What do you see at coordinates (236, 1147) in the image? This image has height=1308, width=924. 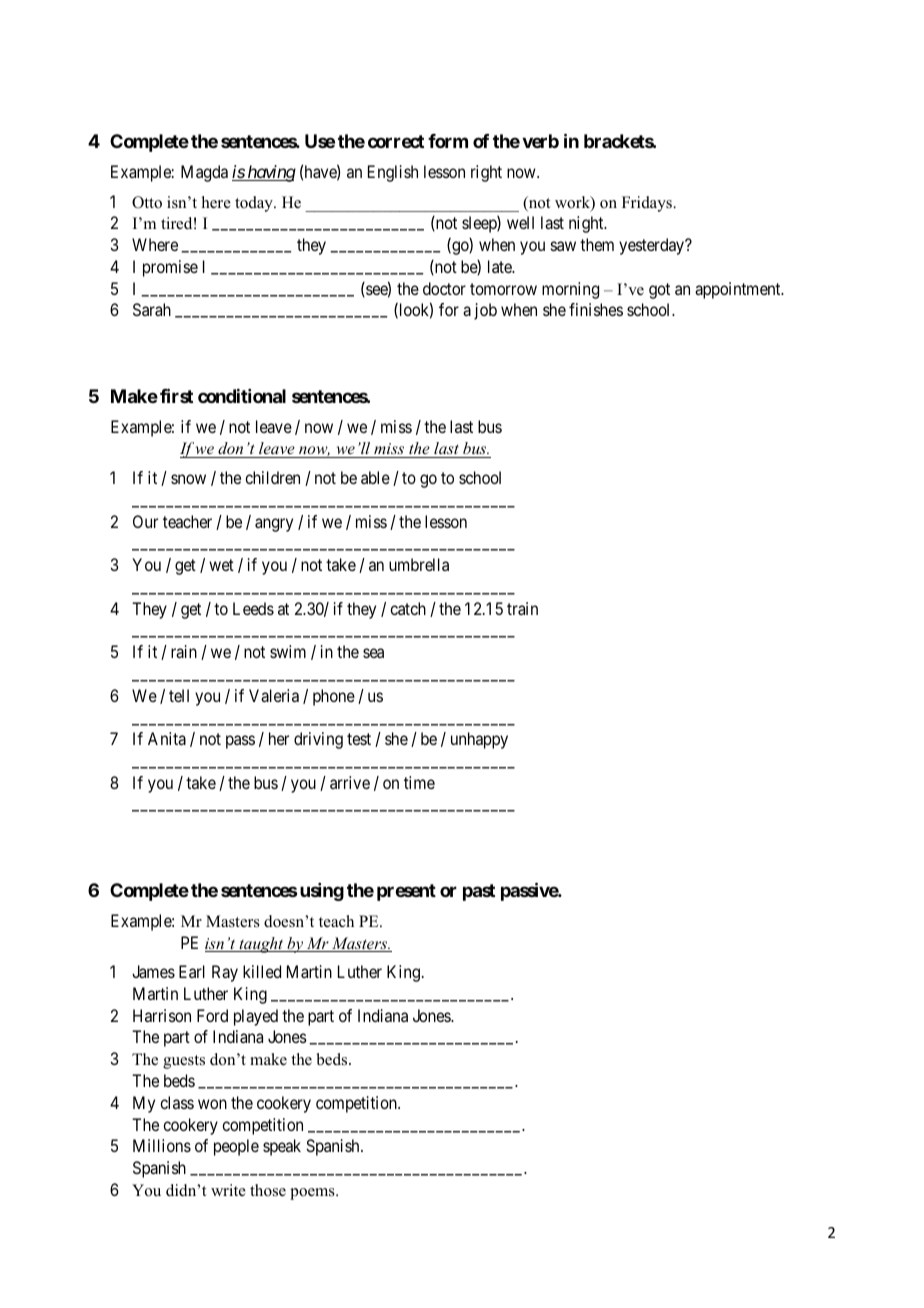 I see `people` at bounding box center [236, 1147].
